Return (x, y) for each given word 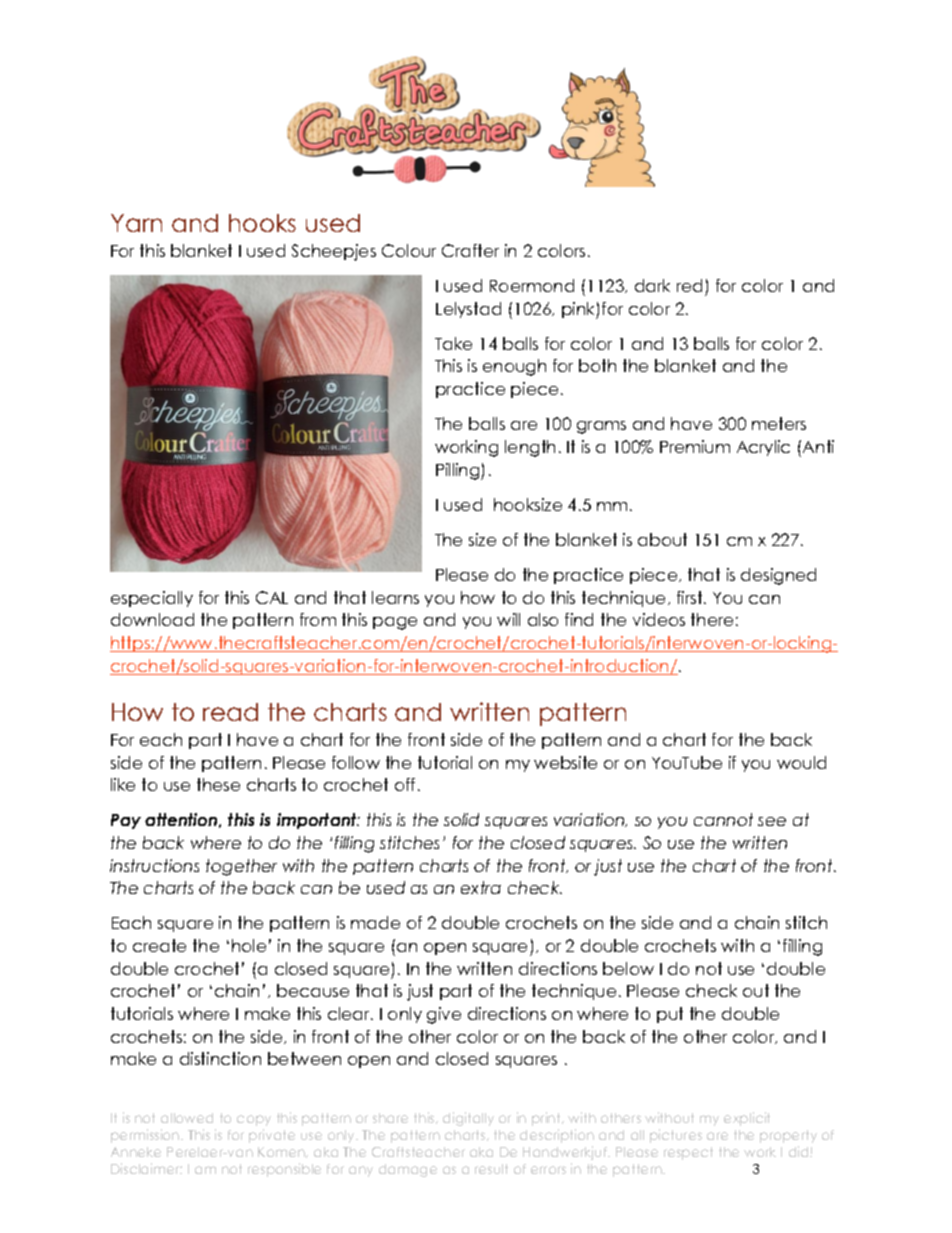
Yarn (136, 223)
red (689, 285)
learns (395, 597)
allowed (187, 1118)
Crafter (470, 250)
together (241, 867)
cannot (723, 819)
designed (778, 576)
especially (152, 599)
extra (481, 887)
